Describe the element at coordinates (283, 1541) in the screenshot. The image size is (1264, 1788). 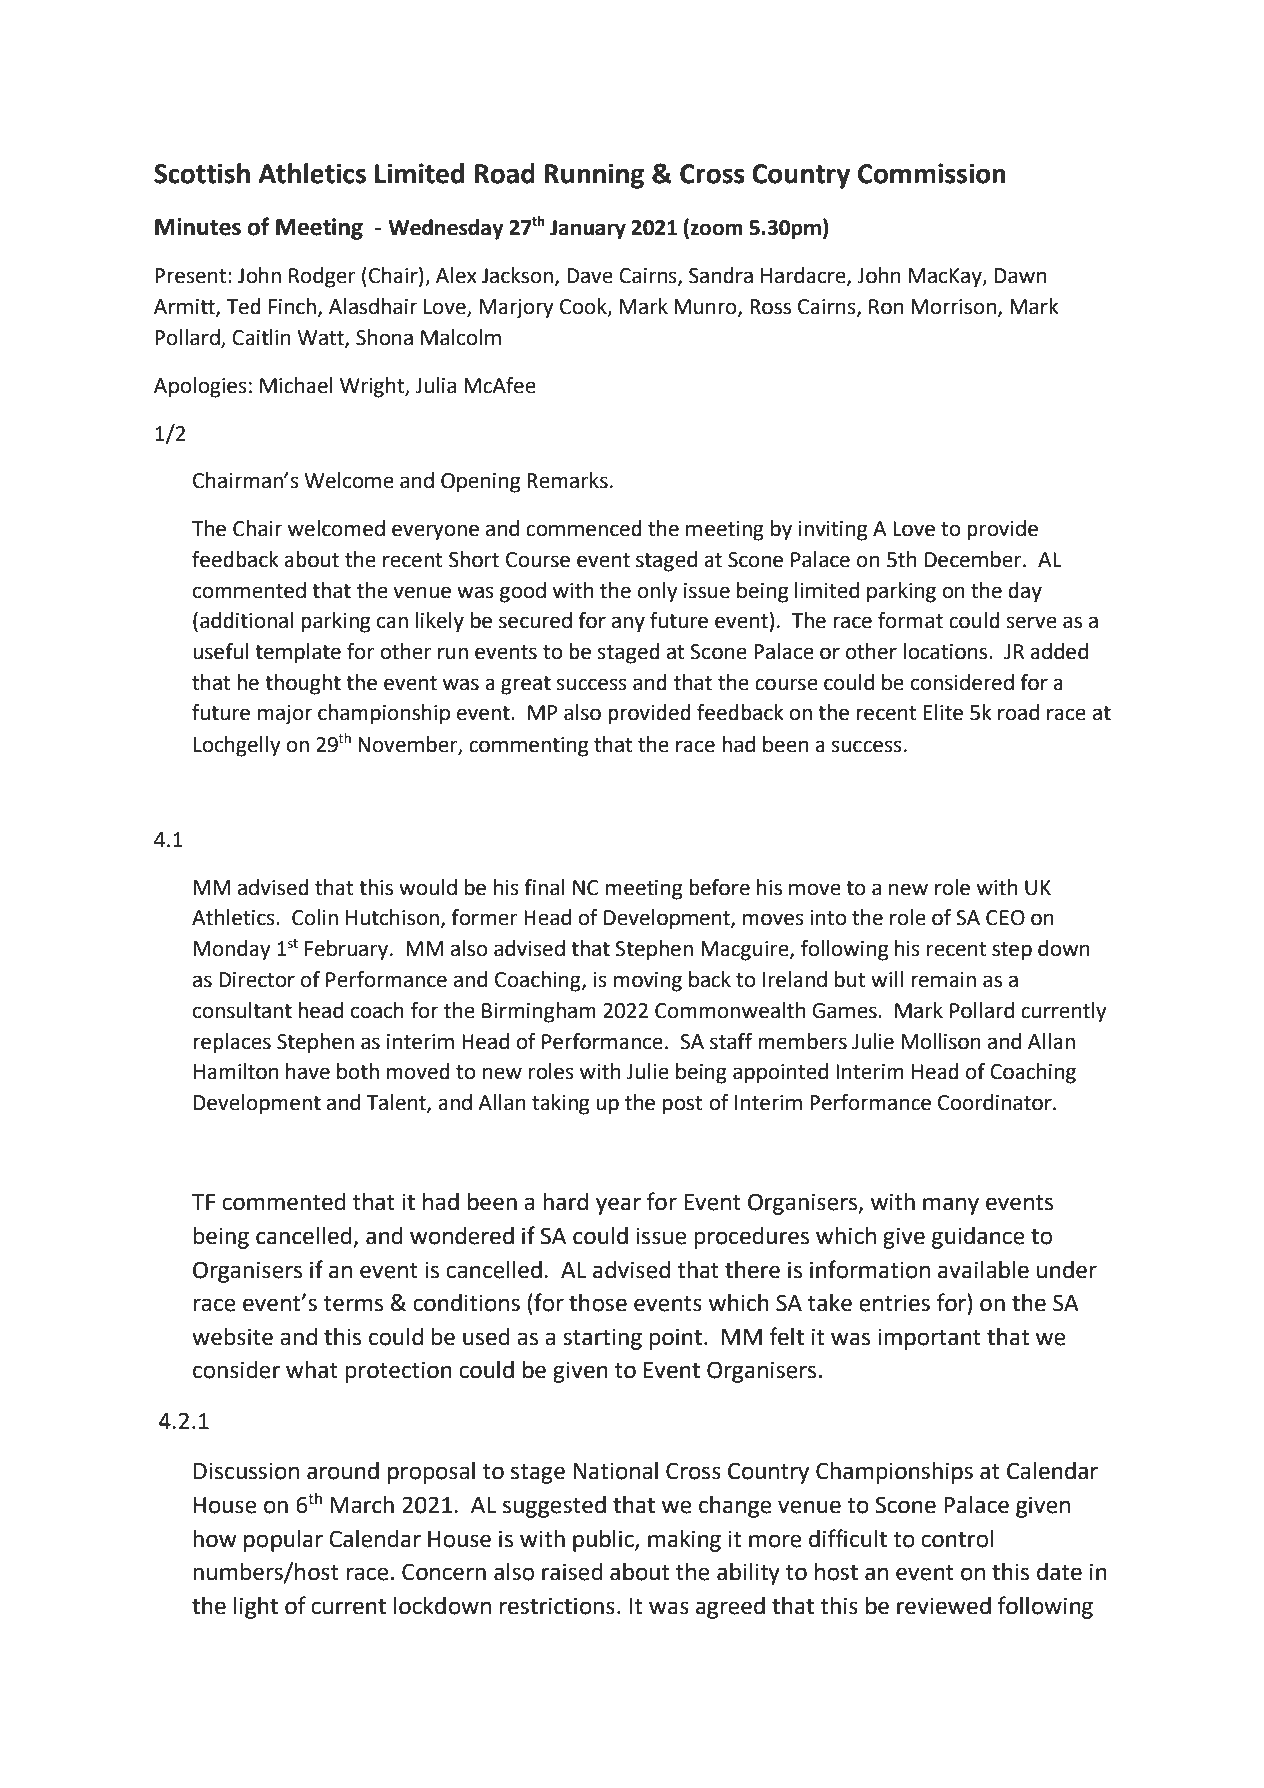
I see `popular` at that location.
